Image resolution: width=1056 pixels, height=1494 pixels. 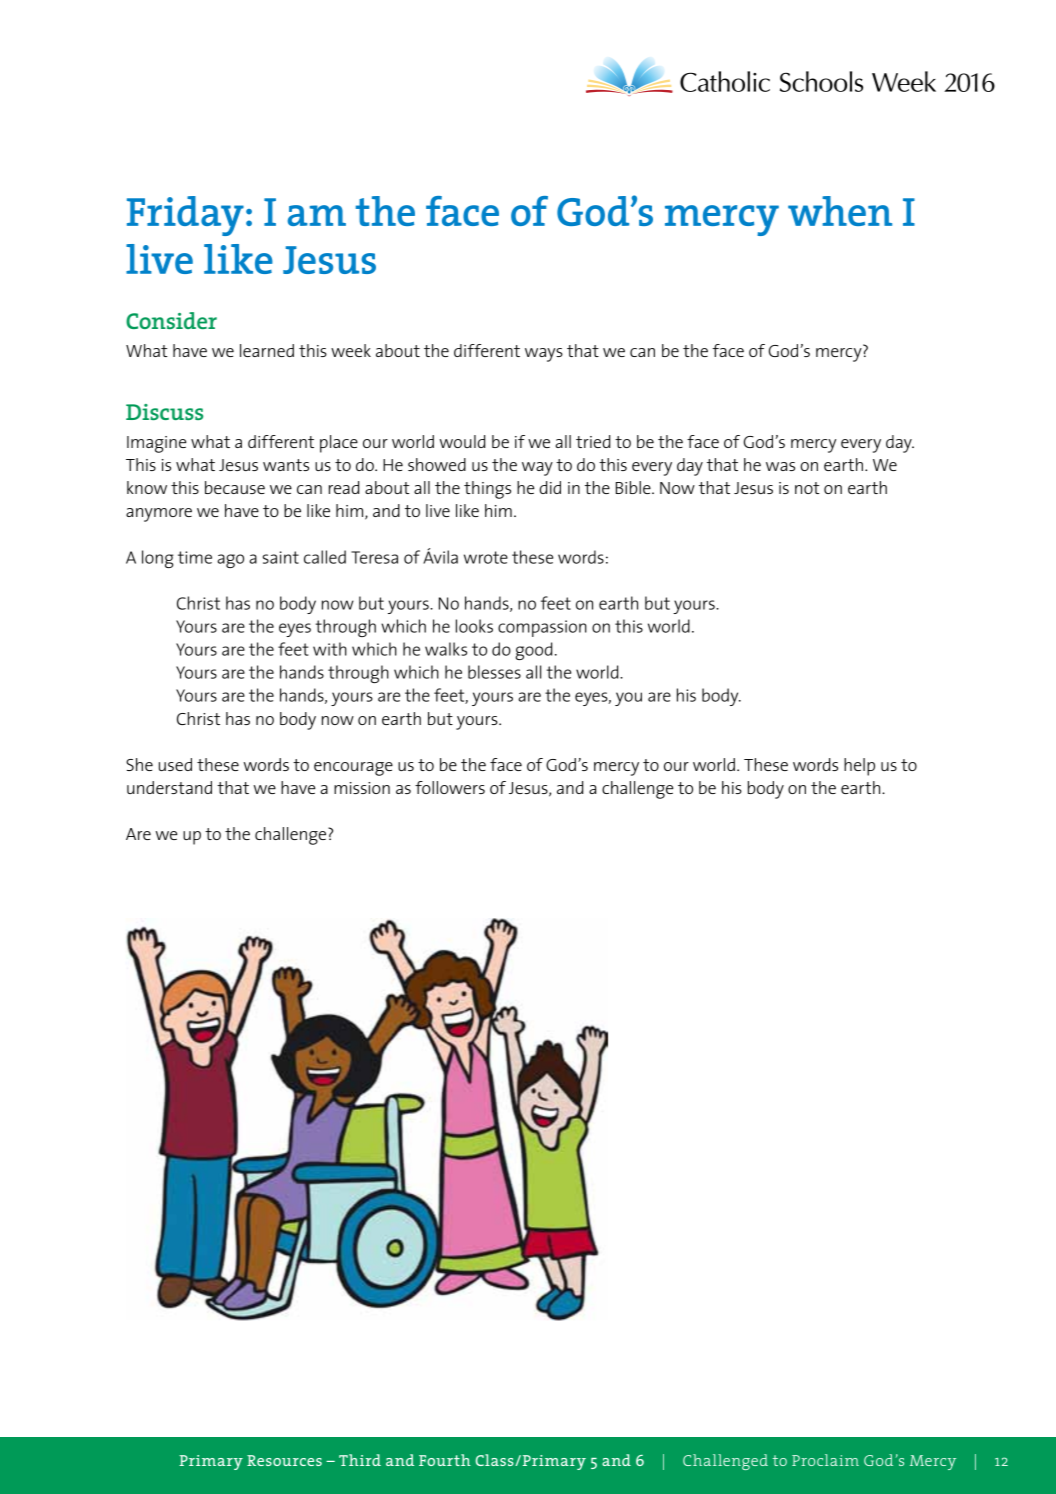 What do you see at coordinates (362, 788) in the page?
I see `mission` at bounding box center [362, 788].
